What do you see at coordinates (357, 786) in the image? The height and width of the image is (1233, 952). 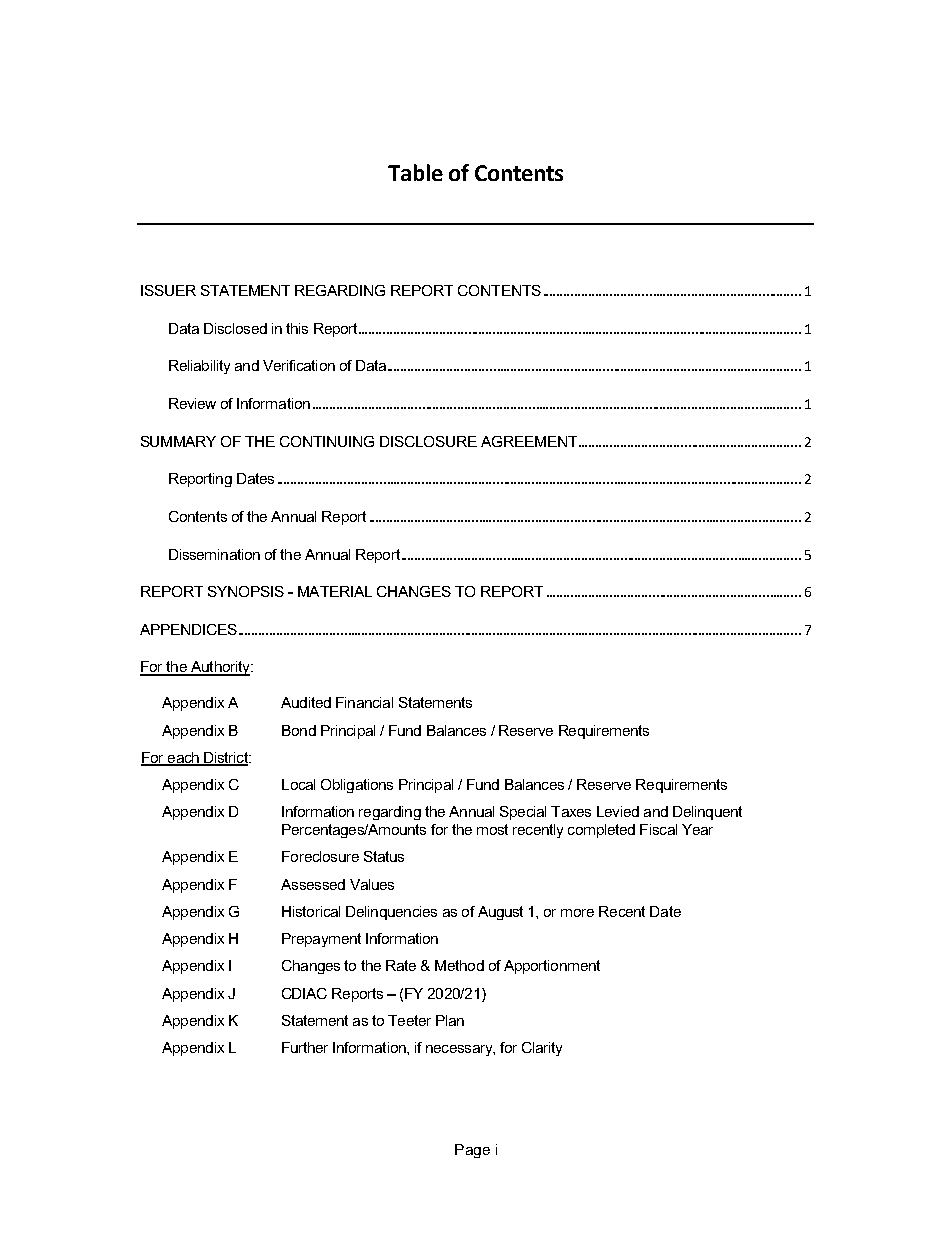 I see `Obligations` at bounding box center [357, 786].
